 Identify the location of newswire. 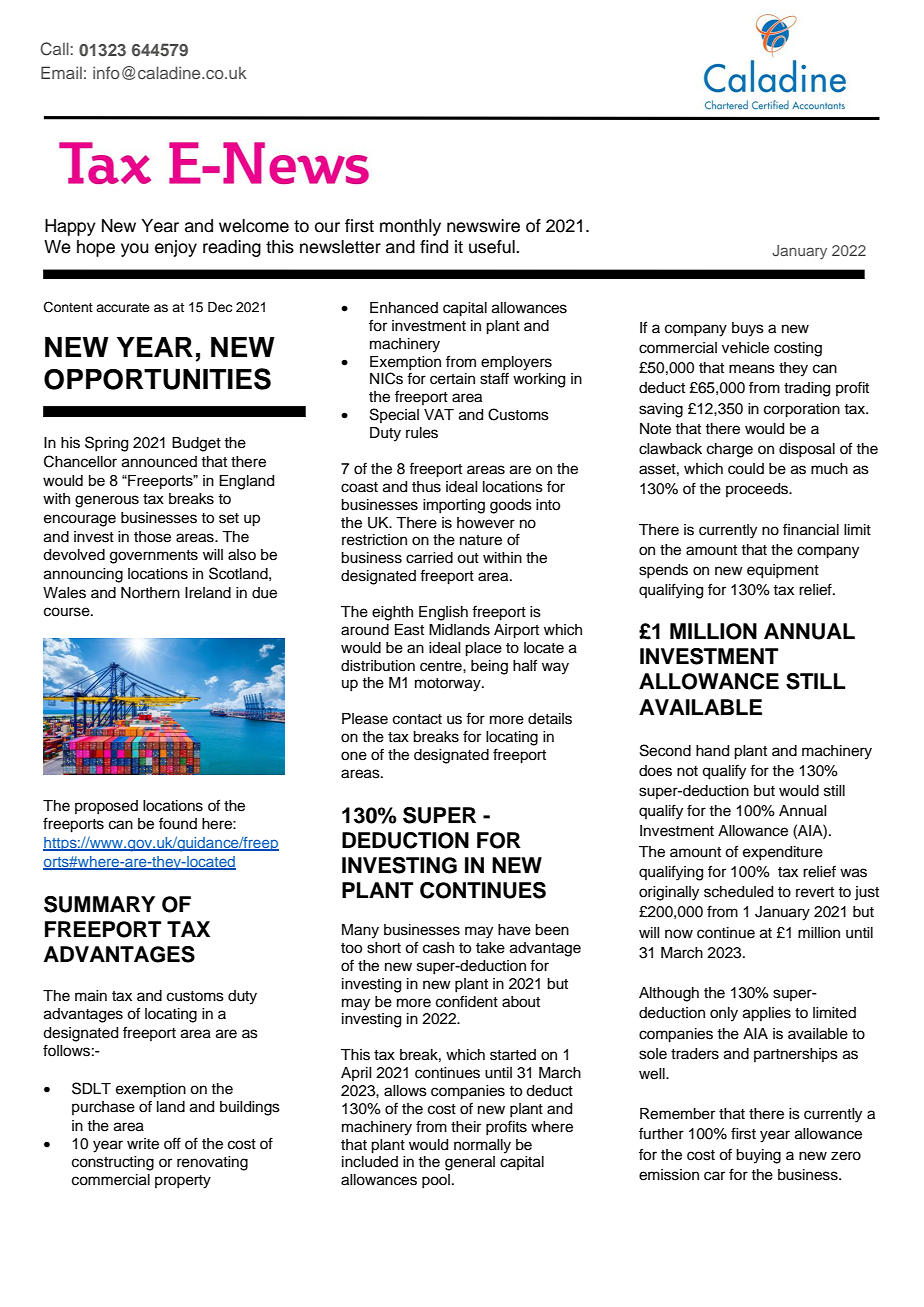
(483, 226).
